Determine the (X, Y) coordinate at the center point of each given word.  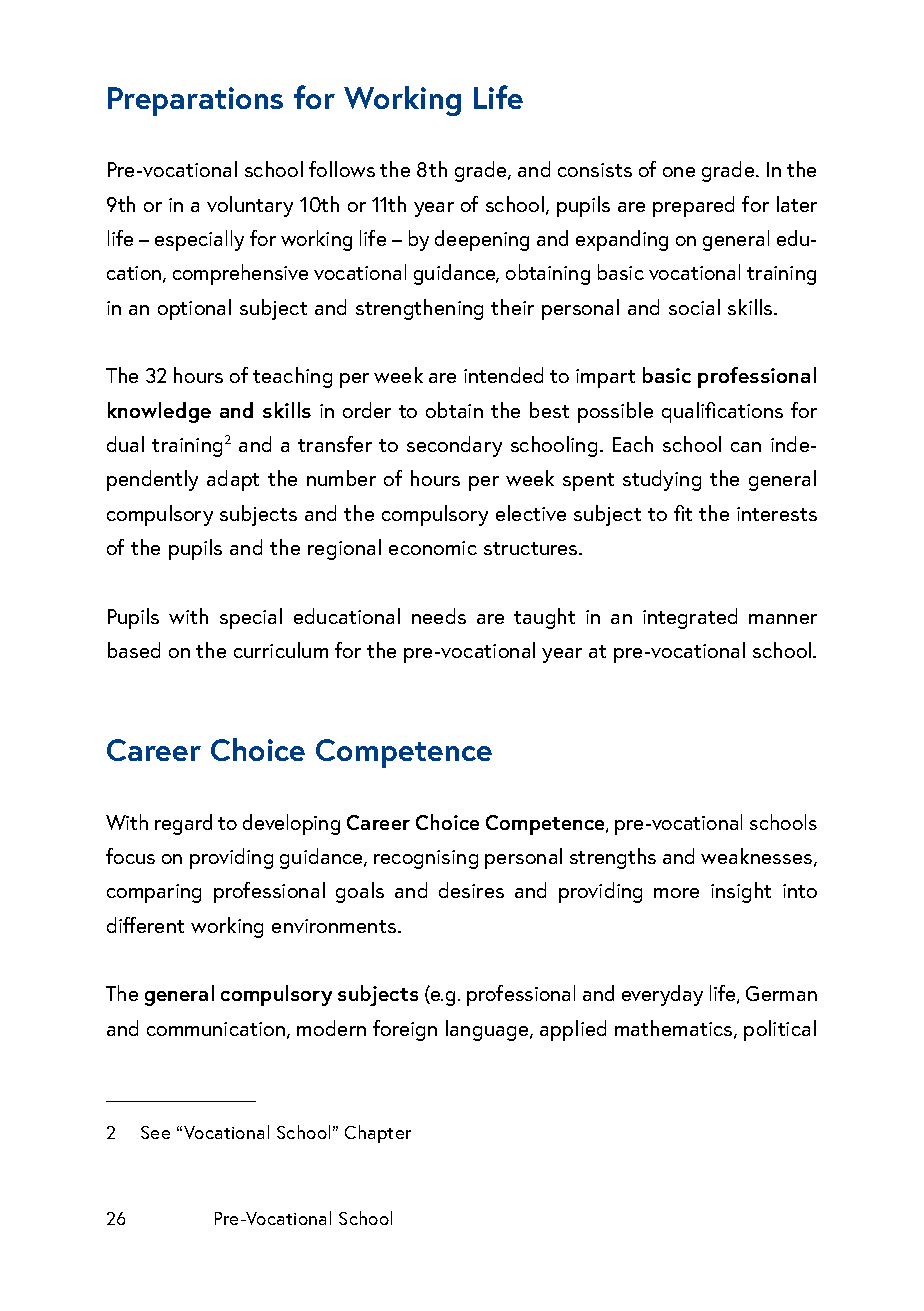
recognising (426, 859)
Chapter (378, 1134)
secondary (454, 446)
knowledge (159, 412)
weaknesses (758, 857)
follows (342, 169)
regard (183, 824)
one (679, 172)
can (746, 447)
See (155, 1132)
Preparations (195, 101)
